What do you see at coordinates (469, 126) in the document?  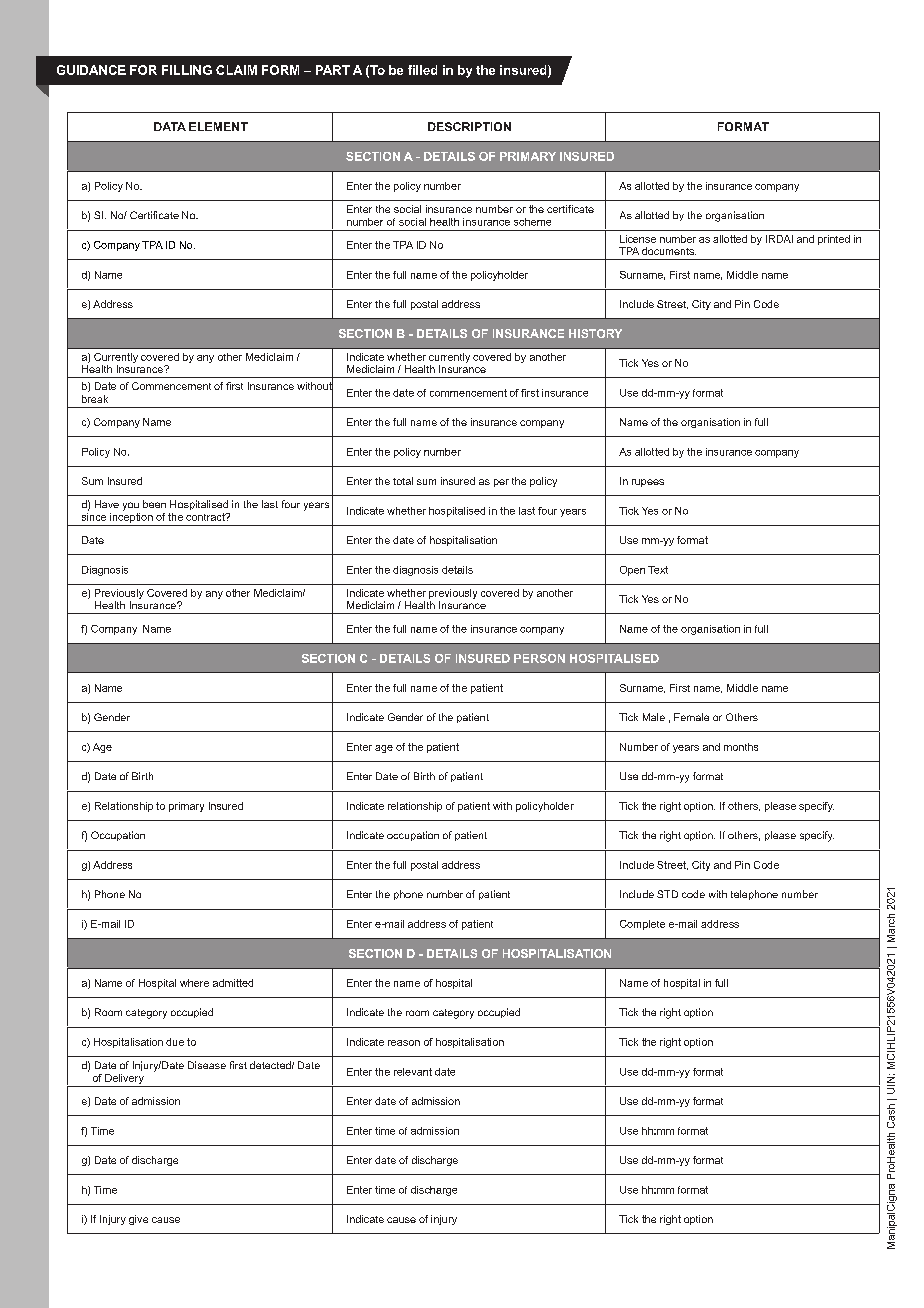 I see `DESCRIPTION` at bounding box center [469, 126].
